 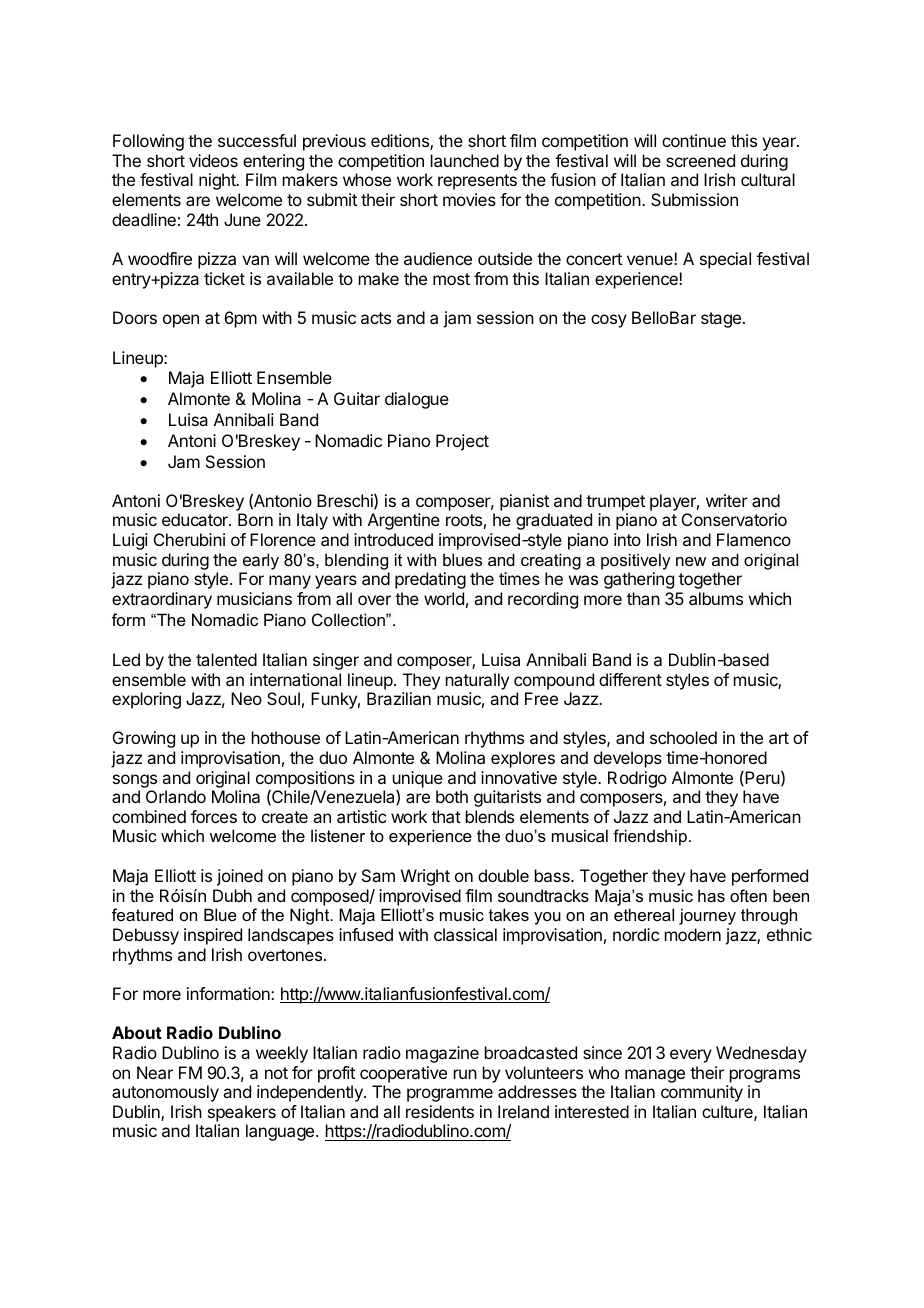 I want to click on launched, so click(x=465, y=160).
